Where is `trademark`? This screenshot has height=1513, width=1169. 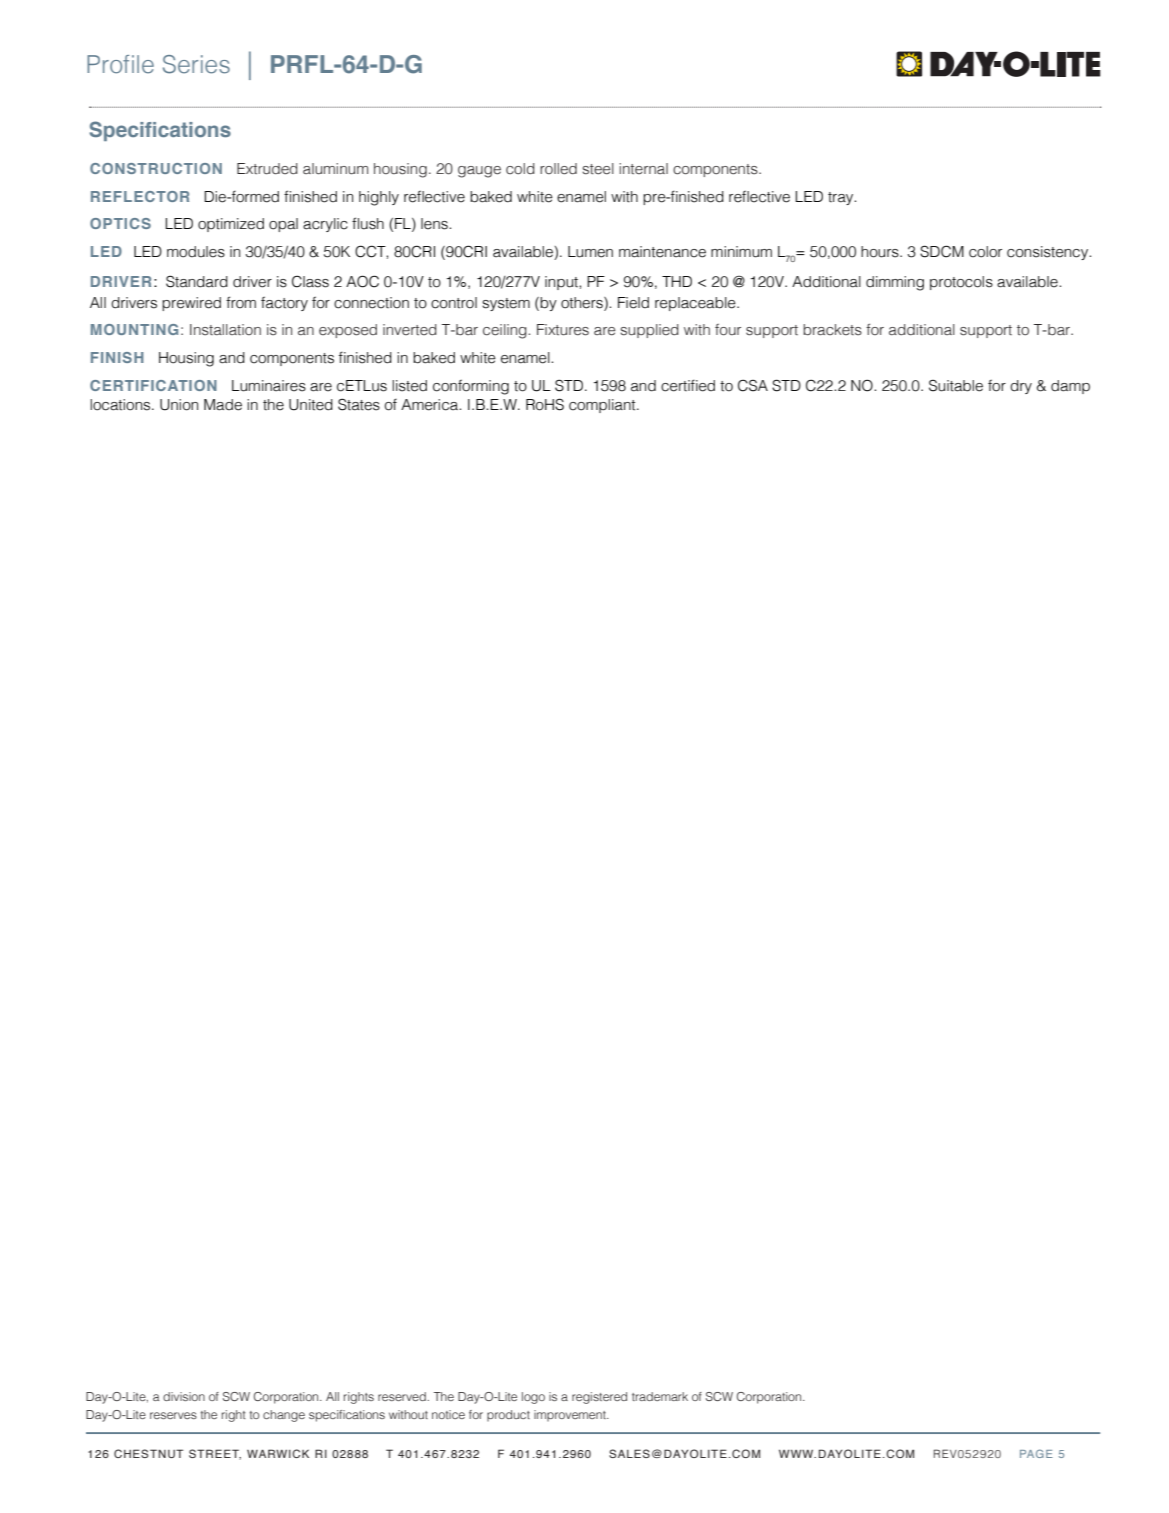
trademark is located at coordinates (660, 1396).
